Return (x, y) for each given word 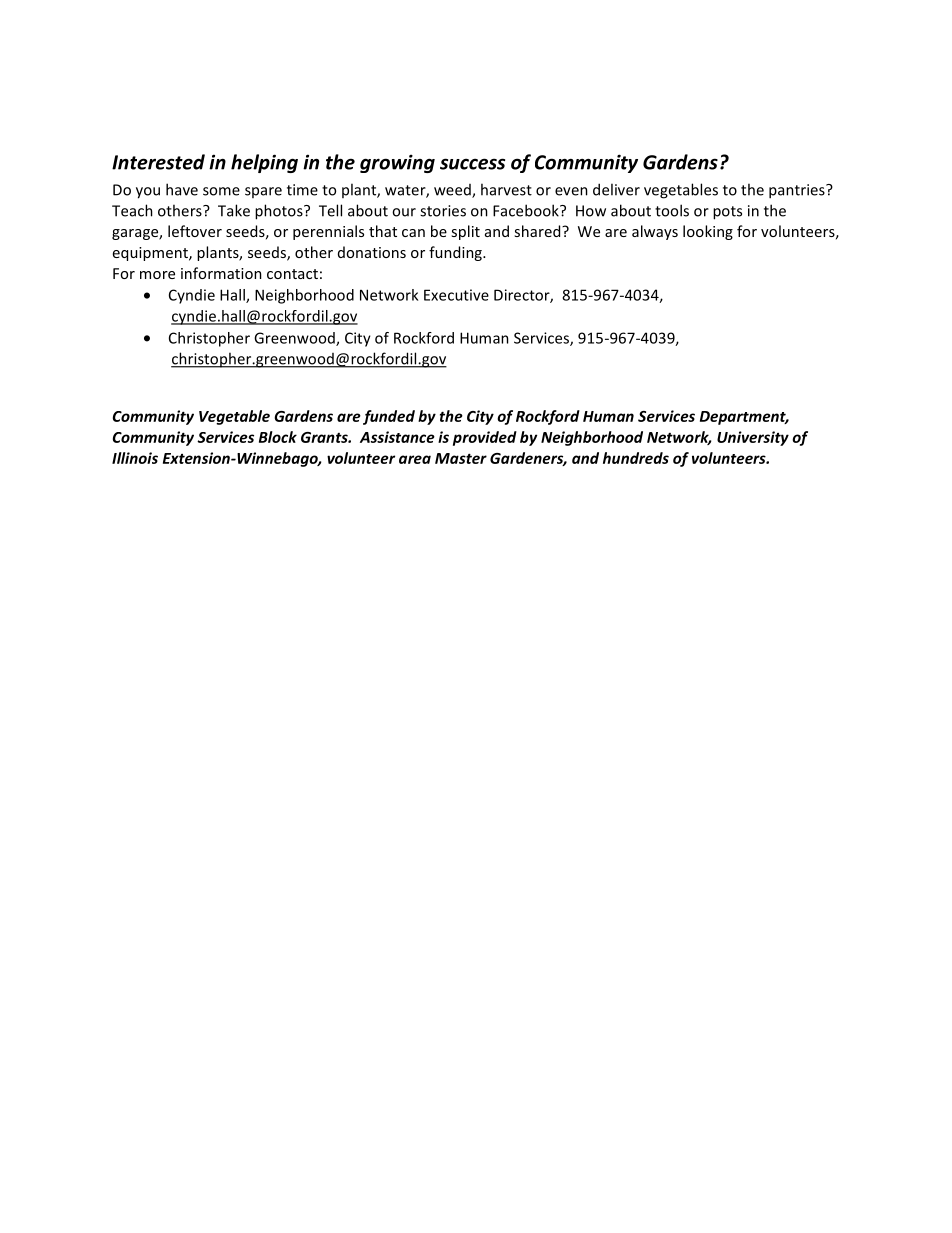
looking (708, 232)
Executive (456, 295)
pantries (798, 191)
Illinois (135, 458)
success (472, 164)
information (221, 273)
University (753, 438)
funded (389, 417)
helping (264, 163)
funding (456, 253)
